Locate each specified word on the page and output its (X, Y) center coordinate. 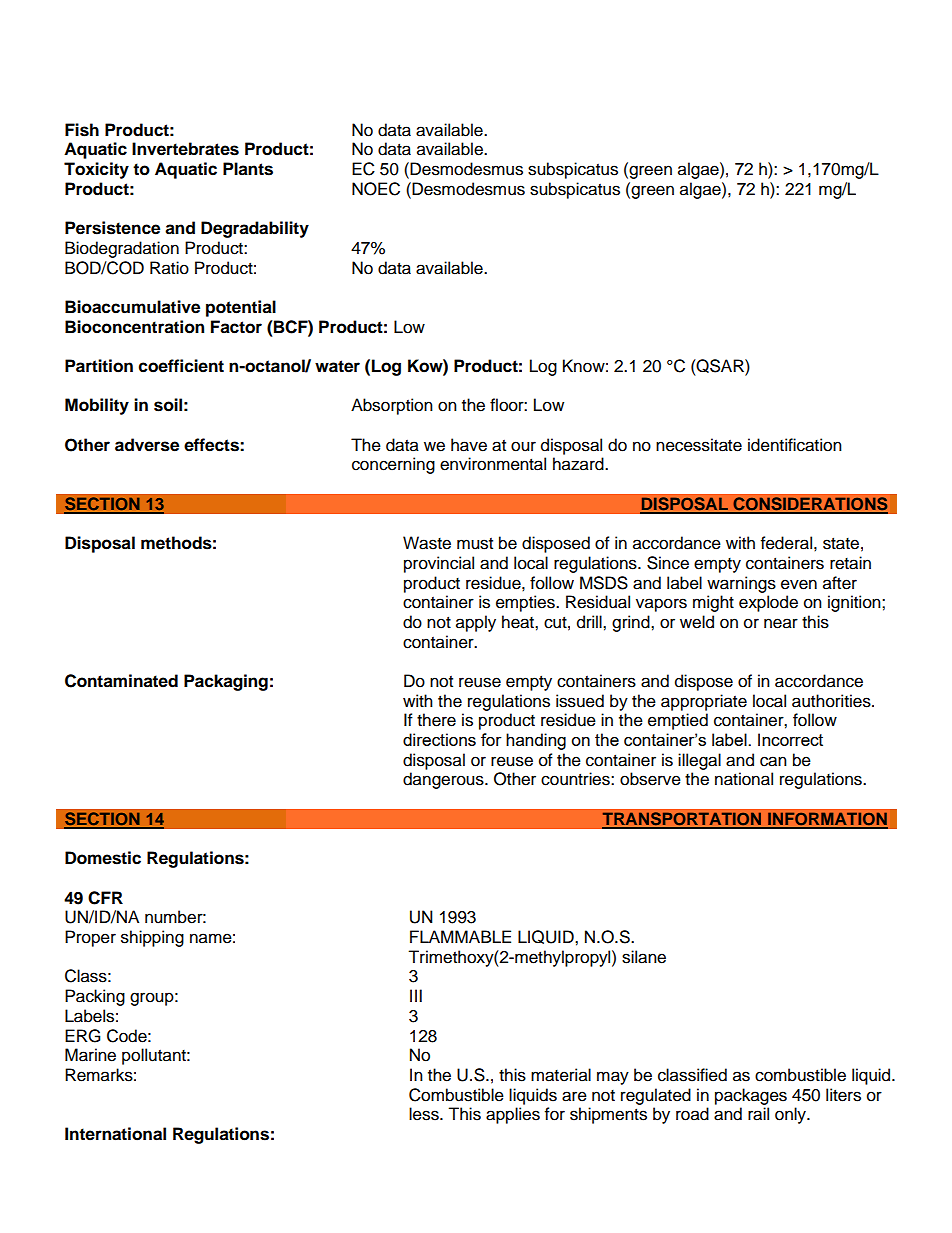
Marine (90, 1055)
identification (795, 445)
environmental (493, 464)
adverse (147, 445)
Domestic (103, 858)
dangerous (444, 780)
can (773, 761)
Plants (248, 169)
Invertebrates (185, 149)
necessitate (699, 445)
